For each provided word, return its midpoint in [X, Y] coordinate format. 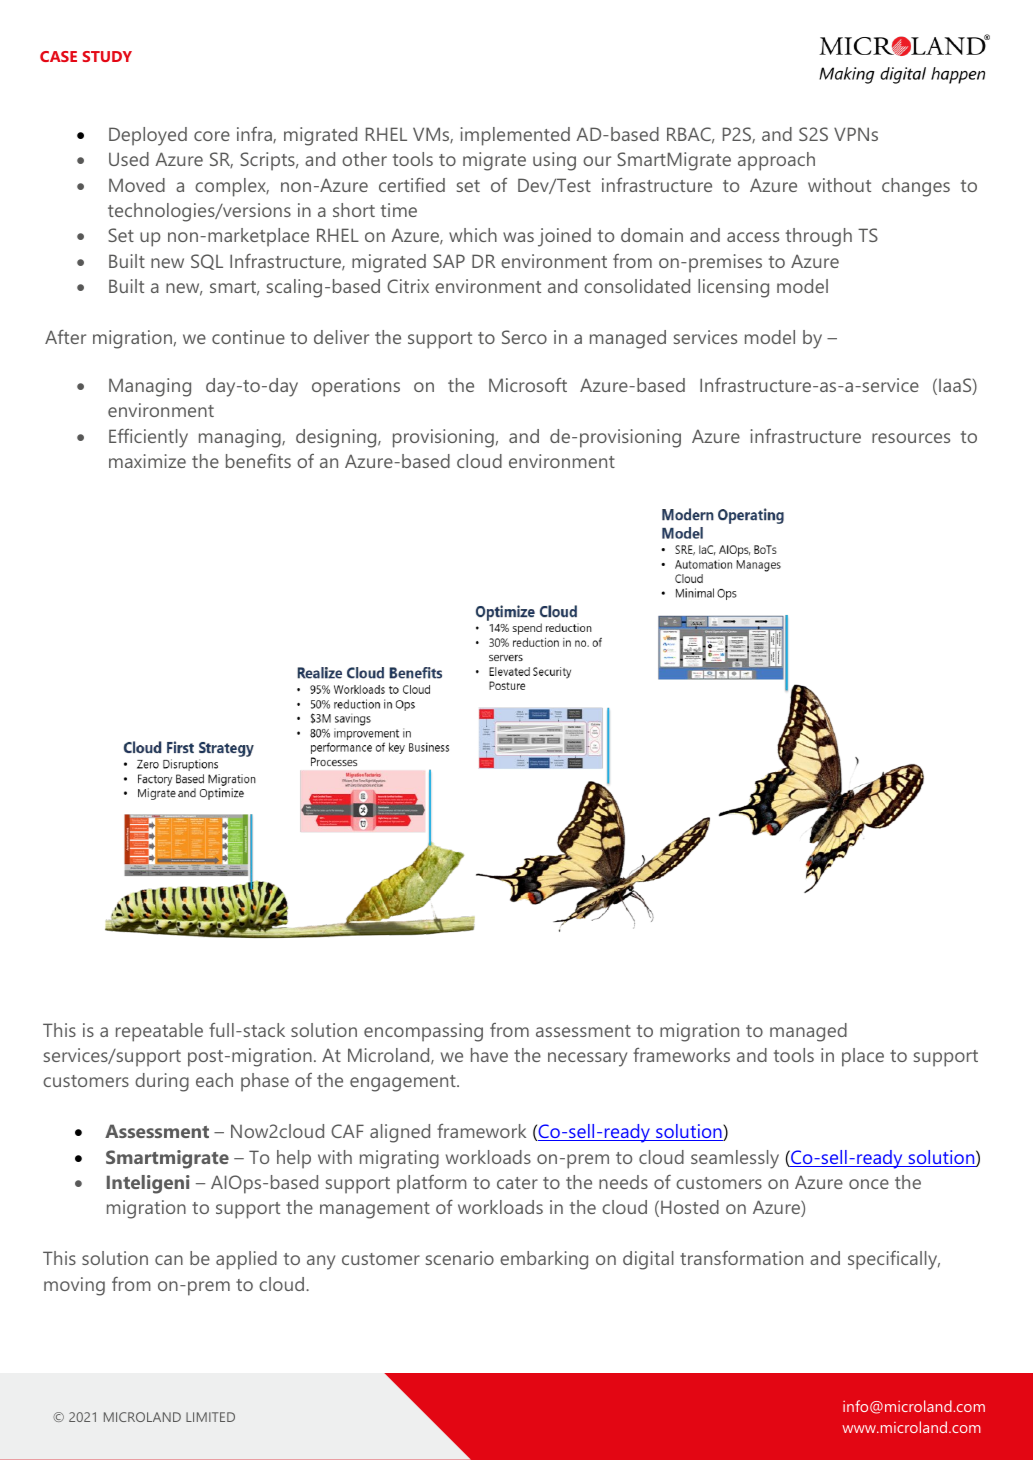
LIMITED [210, 1417]
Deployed [148, 136]
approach [776, 161]
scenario [460, 1258]
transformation [741, 1258]
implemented [515, 136]
